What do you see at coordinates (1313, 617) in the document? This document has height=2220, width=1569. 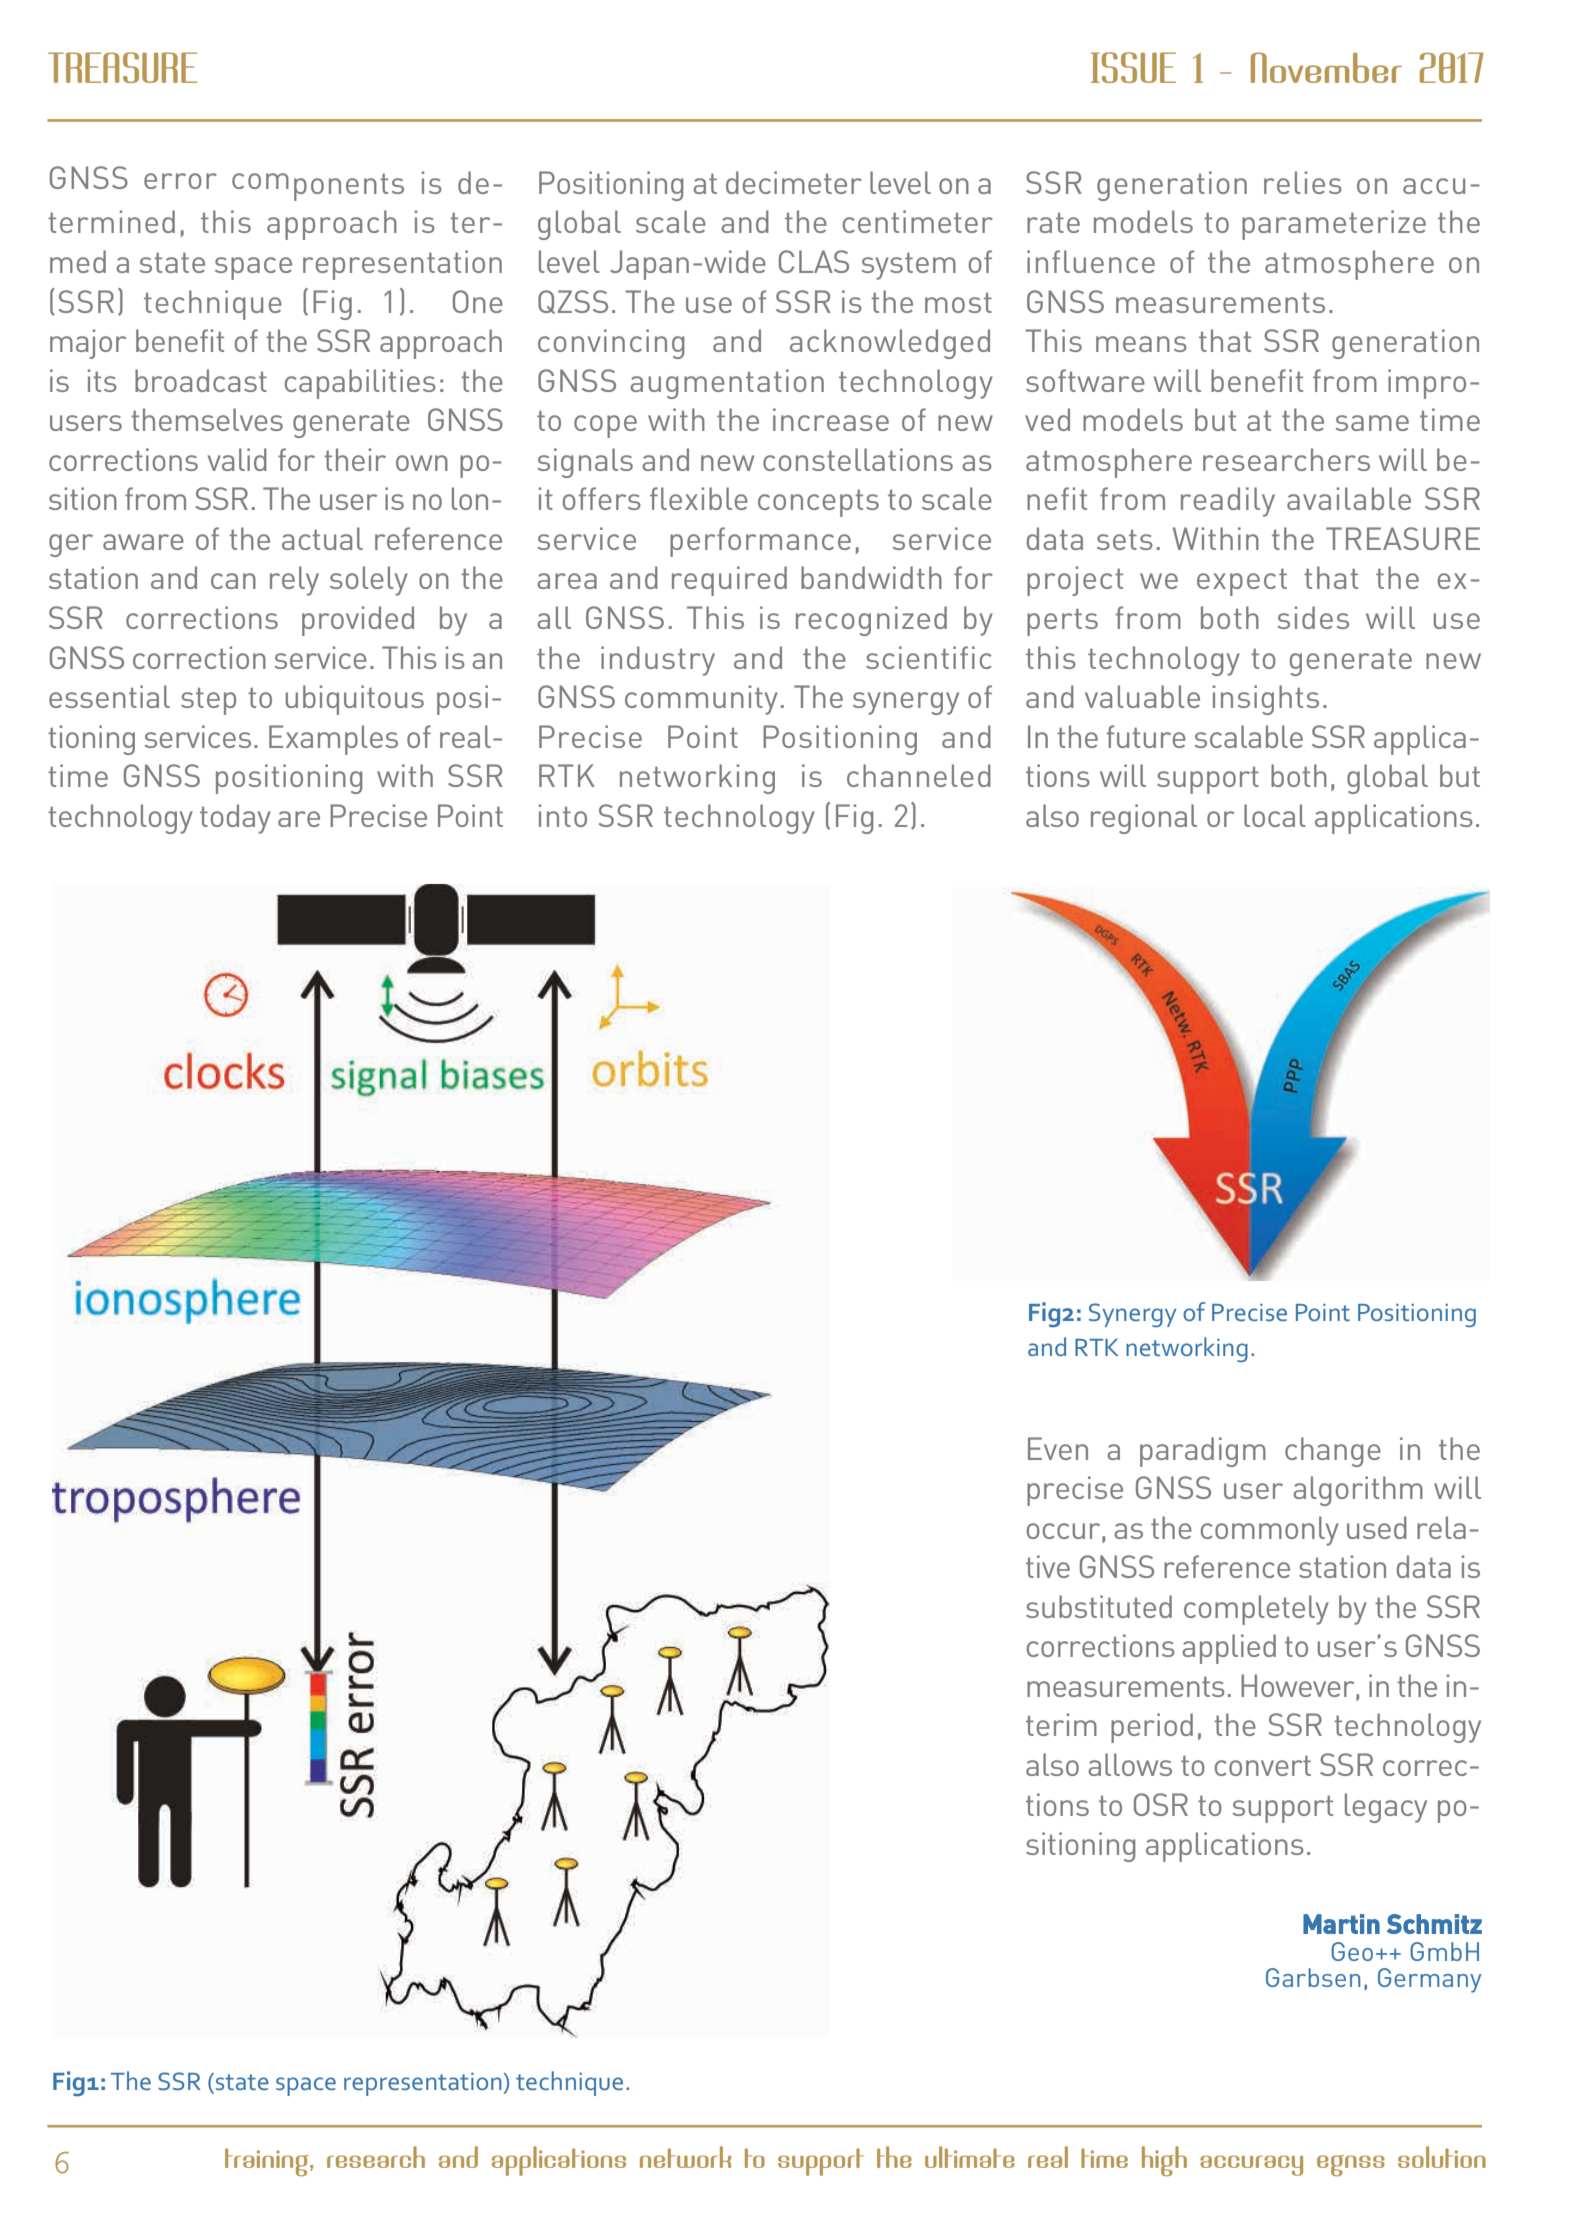 I see `sides` at bounding box center [1313, 617].
